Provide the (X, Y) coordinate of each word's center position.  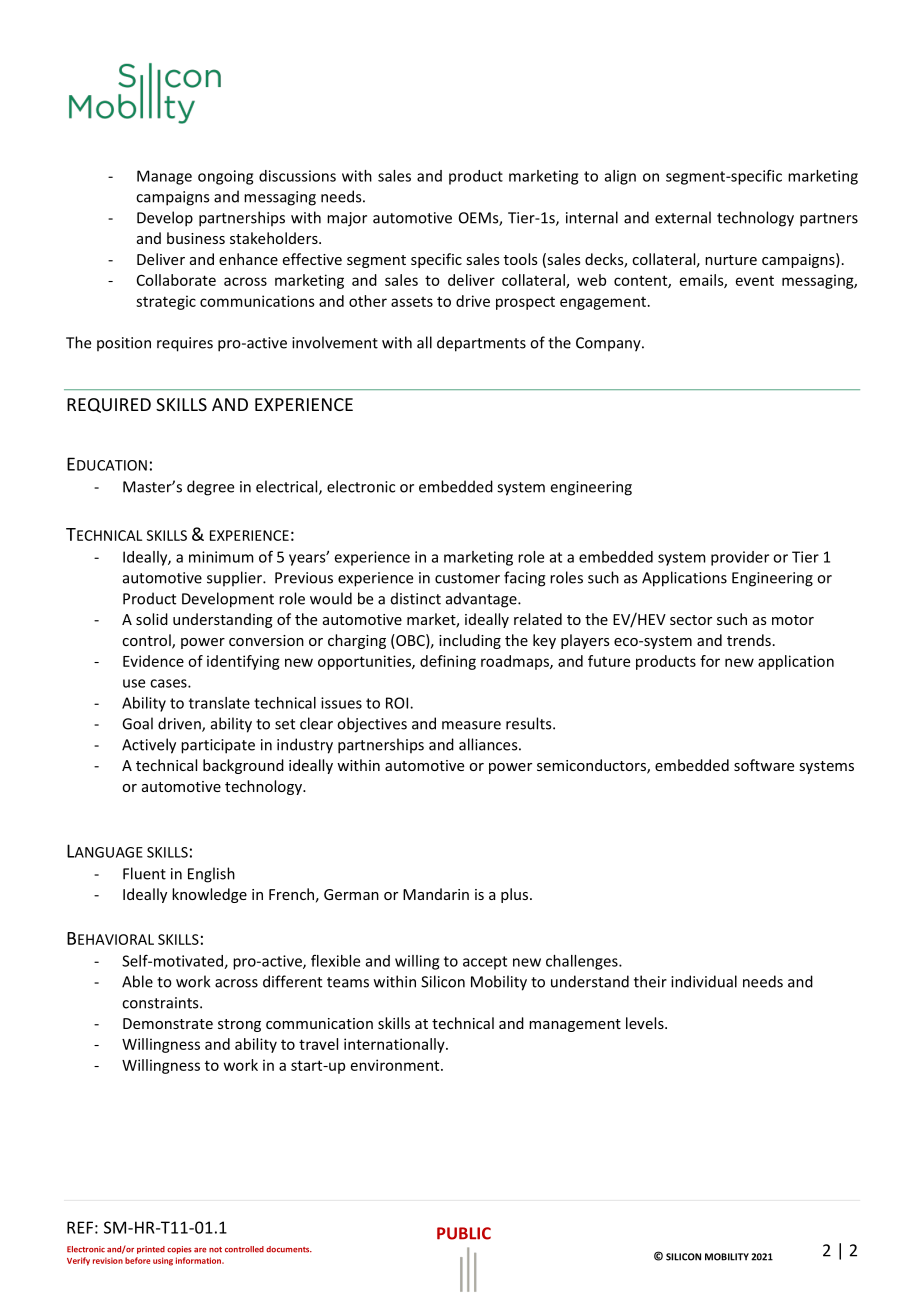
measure (471, 725)
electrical (288, 487)
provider (740, 558)
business (196, 238)
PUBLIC (464, 1233)
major (347, 219)
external (683, 217)
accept (485, 963)
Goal (137, 723)
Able (137, 981)
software (764, 765)
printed (151, 1250)
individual (704, 981)
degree (210, 488)
